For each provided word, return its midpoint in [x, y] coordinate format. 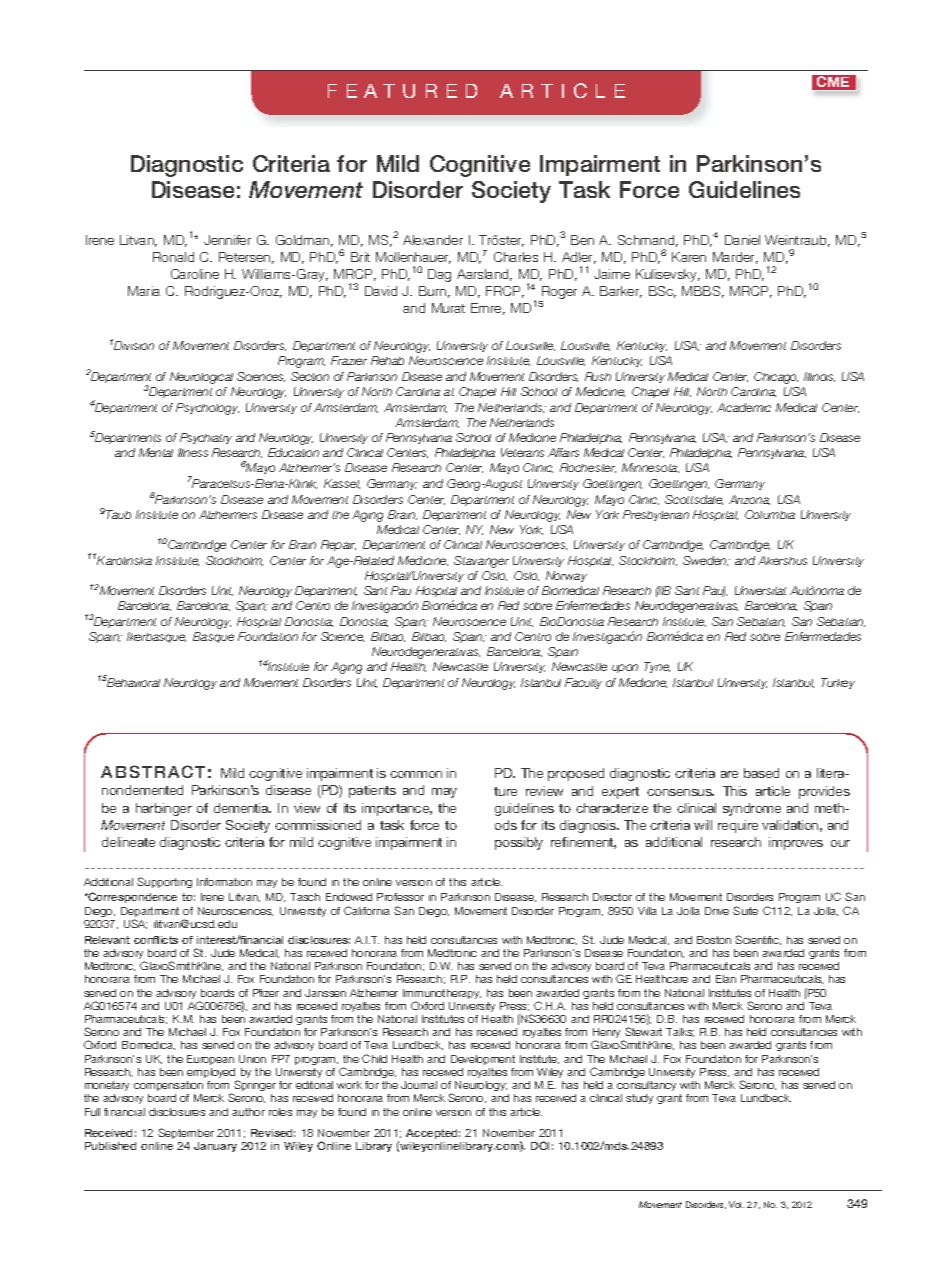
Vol [736, 1204]
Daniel [742, 240]
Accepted [433, 1134]
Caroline [195, 274]
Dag [439, 275]
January [215, 1147]
